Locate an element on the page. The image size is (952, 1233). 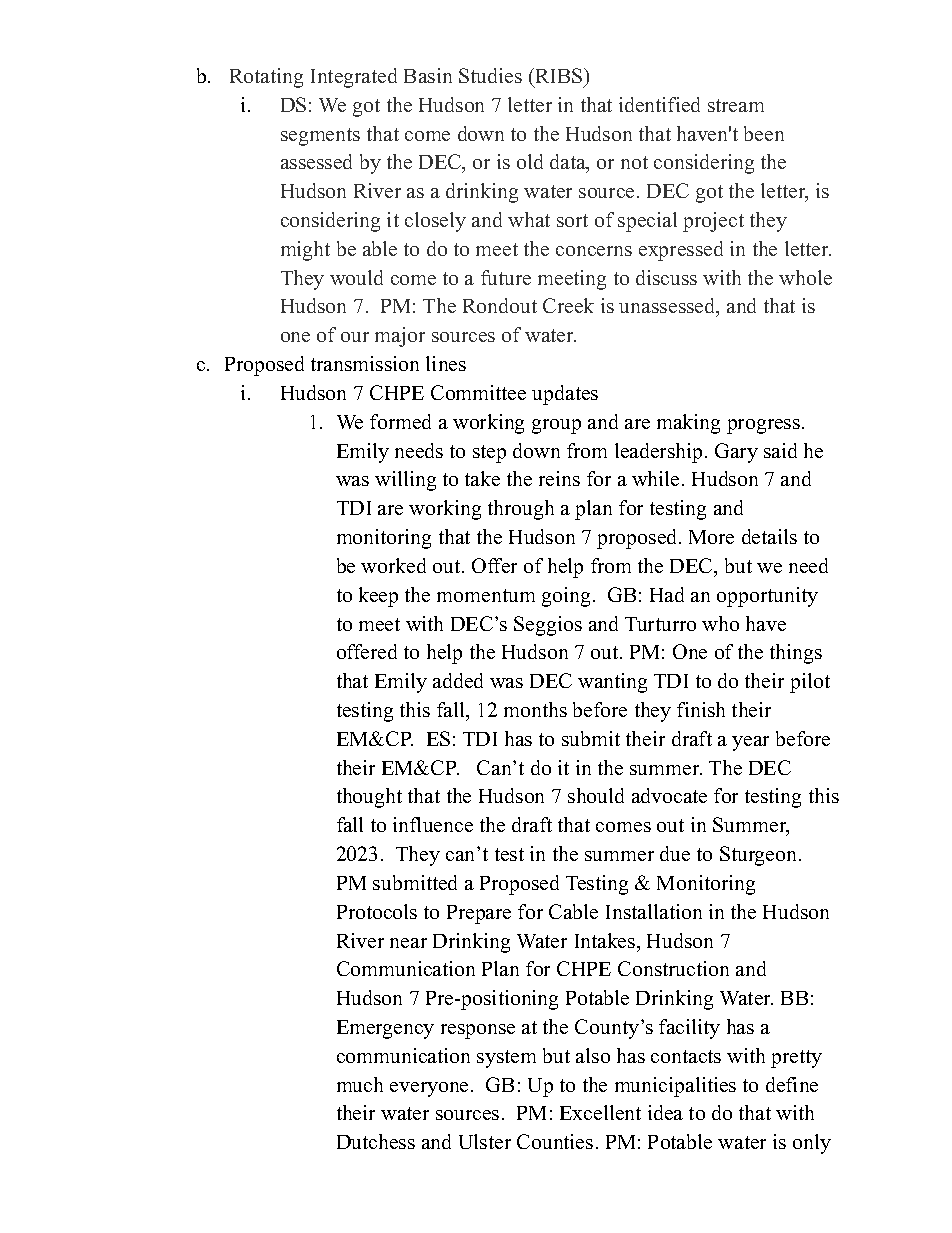
transmission is located at coordinates (365, 363).
